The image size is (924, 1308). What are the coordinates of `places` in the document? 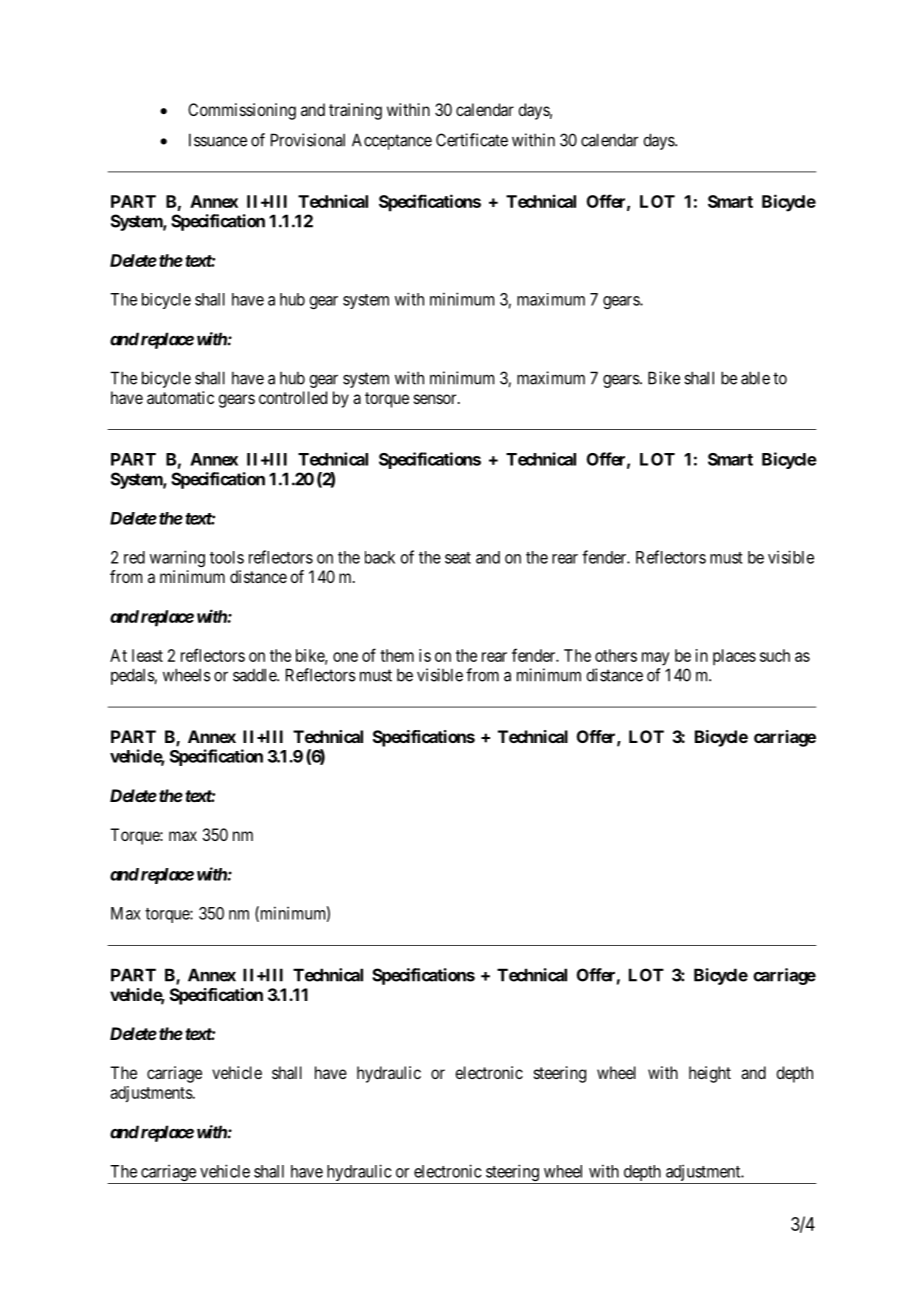 It's located at (734, 657).
